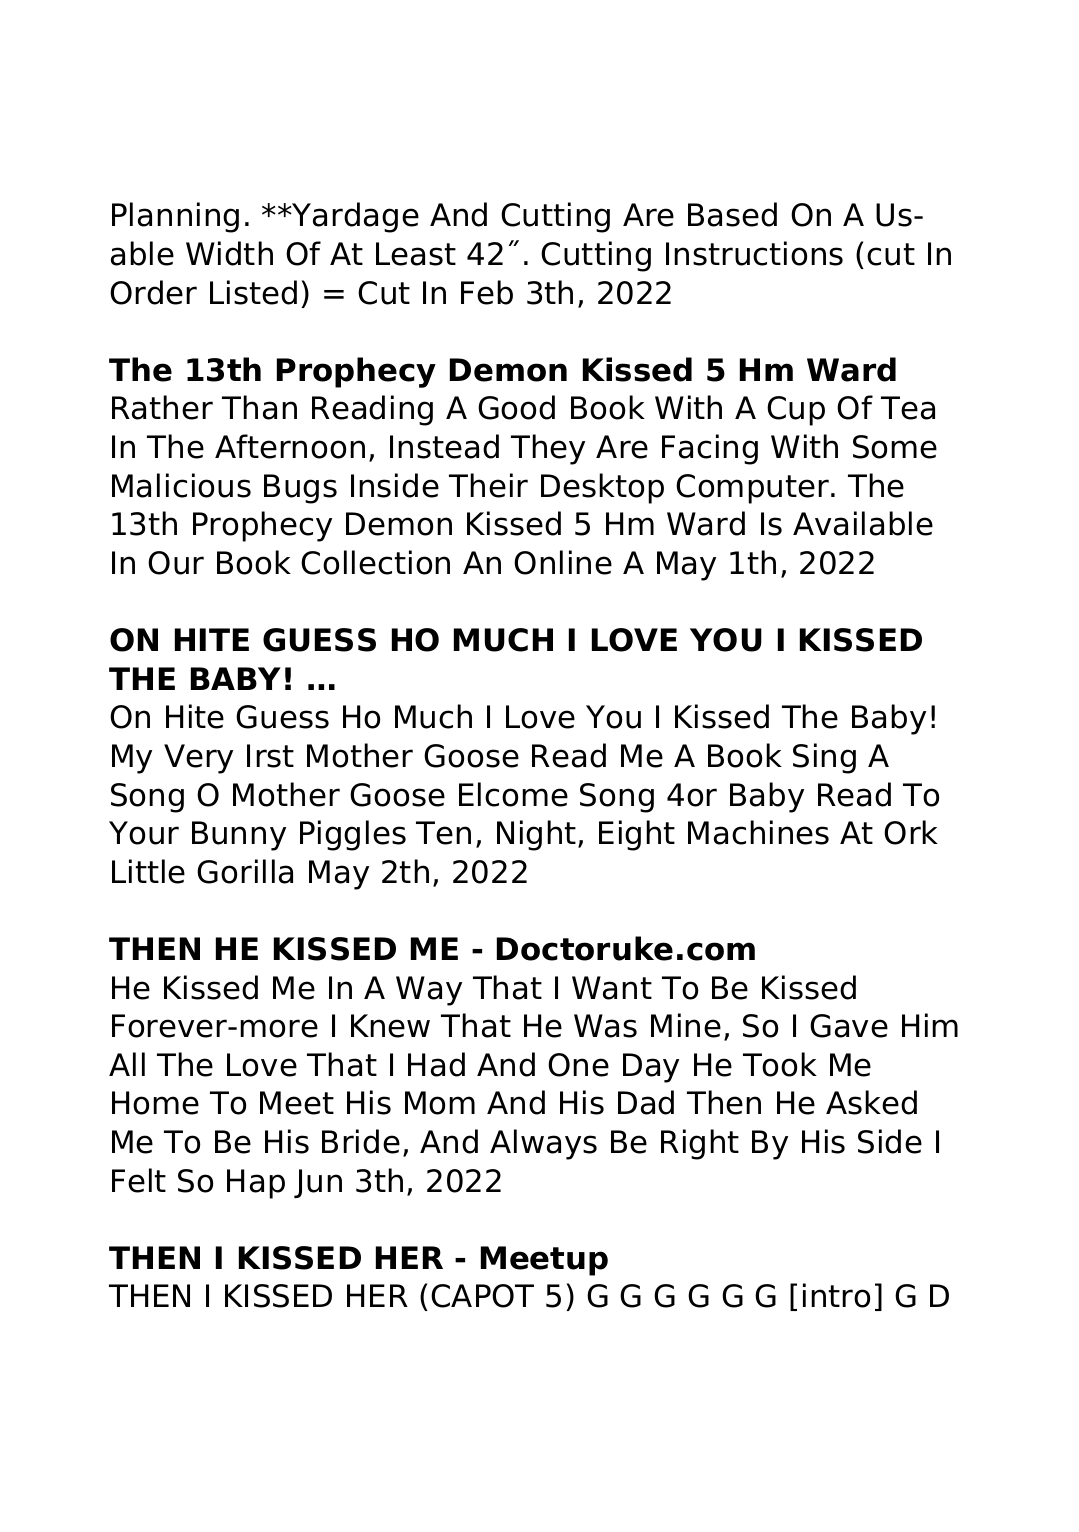  Describe the element at coordinates (487, 292) in the screenshot. I see `Feb` at that location.
